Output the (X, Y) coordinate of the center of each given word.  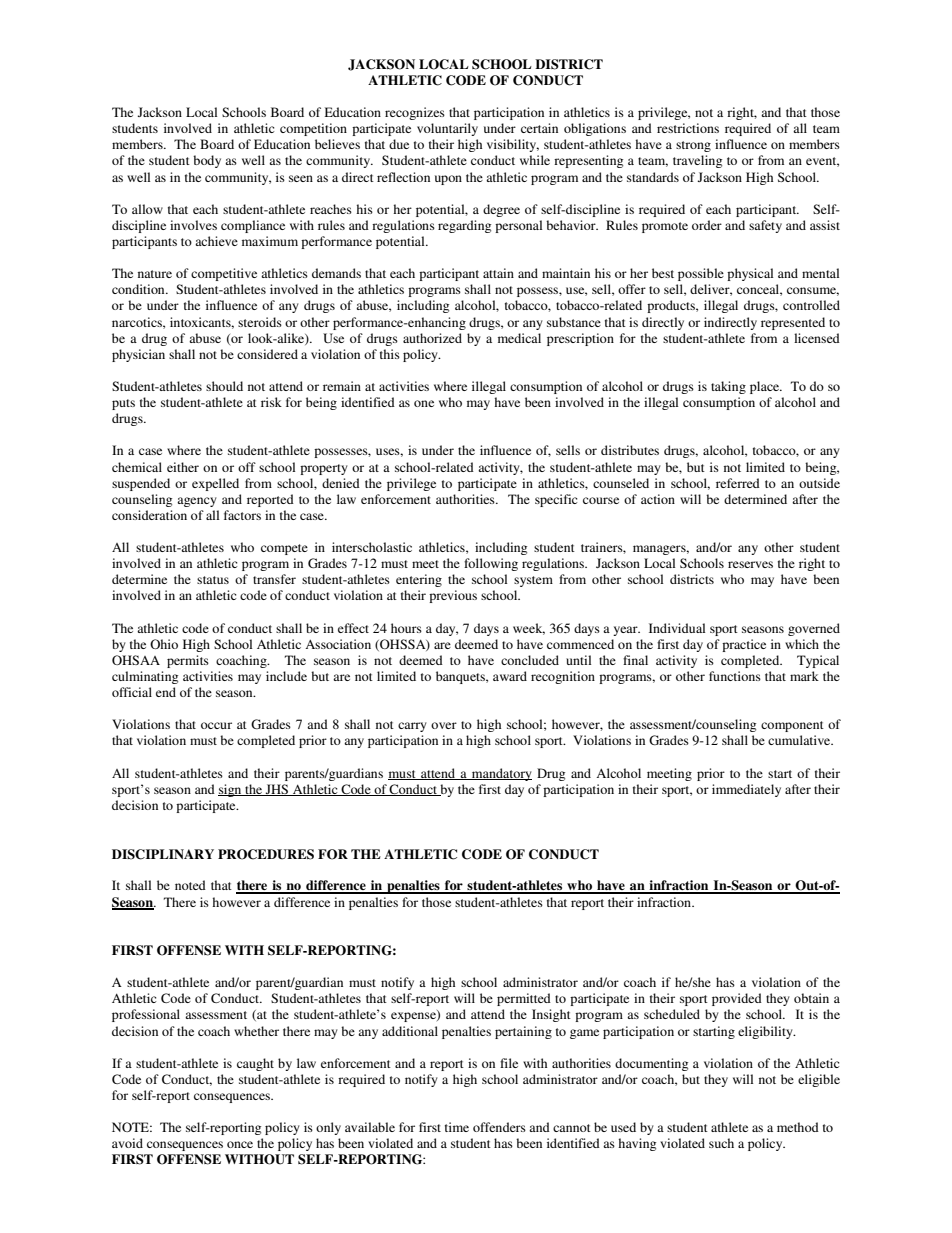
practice (744, 645)
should (224, 386)
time (457, 1127)
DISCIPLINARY (163, 854)
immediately (746, 790)
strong (693, 146)
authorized (432, 338)
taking (728, 387)
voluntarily (447, 129)
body (207, 161)
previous (453, 596)
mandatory (501, 774)
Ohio (164, 644)
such (721, 1143)
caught (255, 1064)
